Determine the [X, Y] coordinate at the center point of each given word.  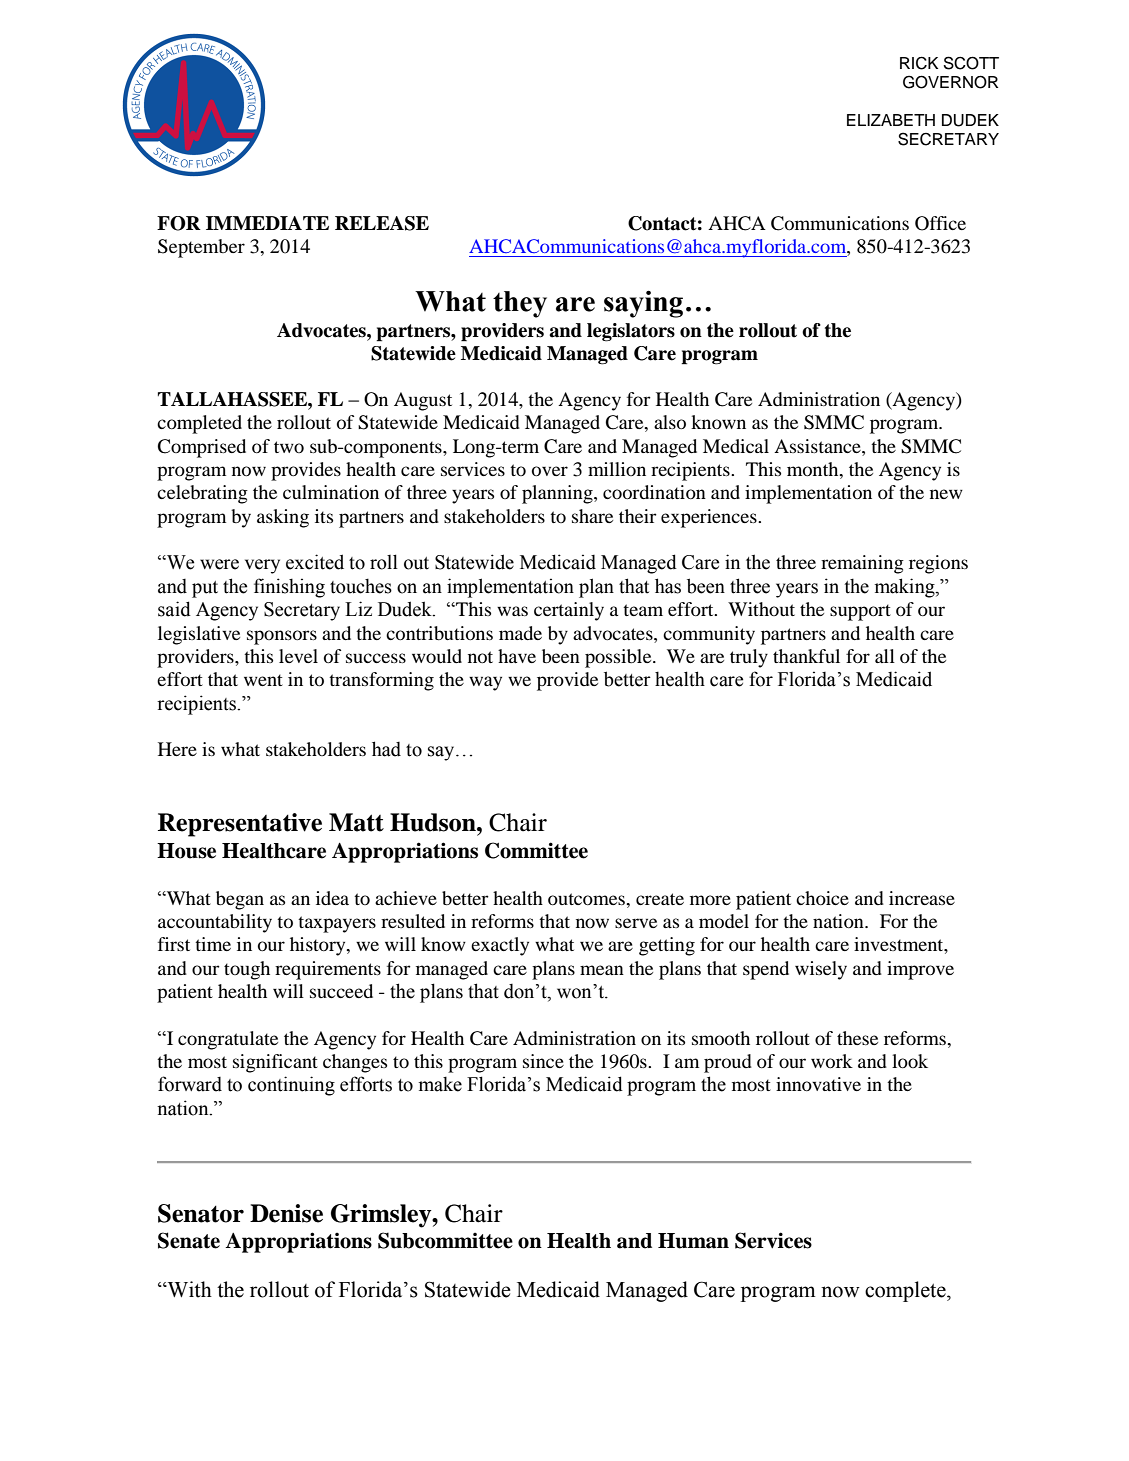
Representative [240, 825]
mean [602, 970]
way [485, 683]
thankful [806, 656]
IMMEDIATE [267, 223]
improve [920, 970]
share [592, 516]
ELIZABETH [891, 120]
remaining [862, 564]
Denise [286, 1213]
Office [940, 223]
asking [283, 518]
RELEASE [382, 223]
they [520, 304]
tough [247, 970]
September [201, 248]
